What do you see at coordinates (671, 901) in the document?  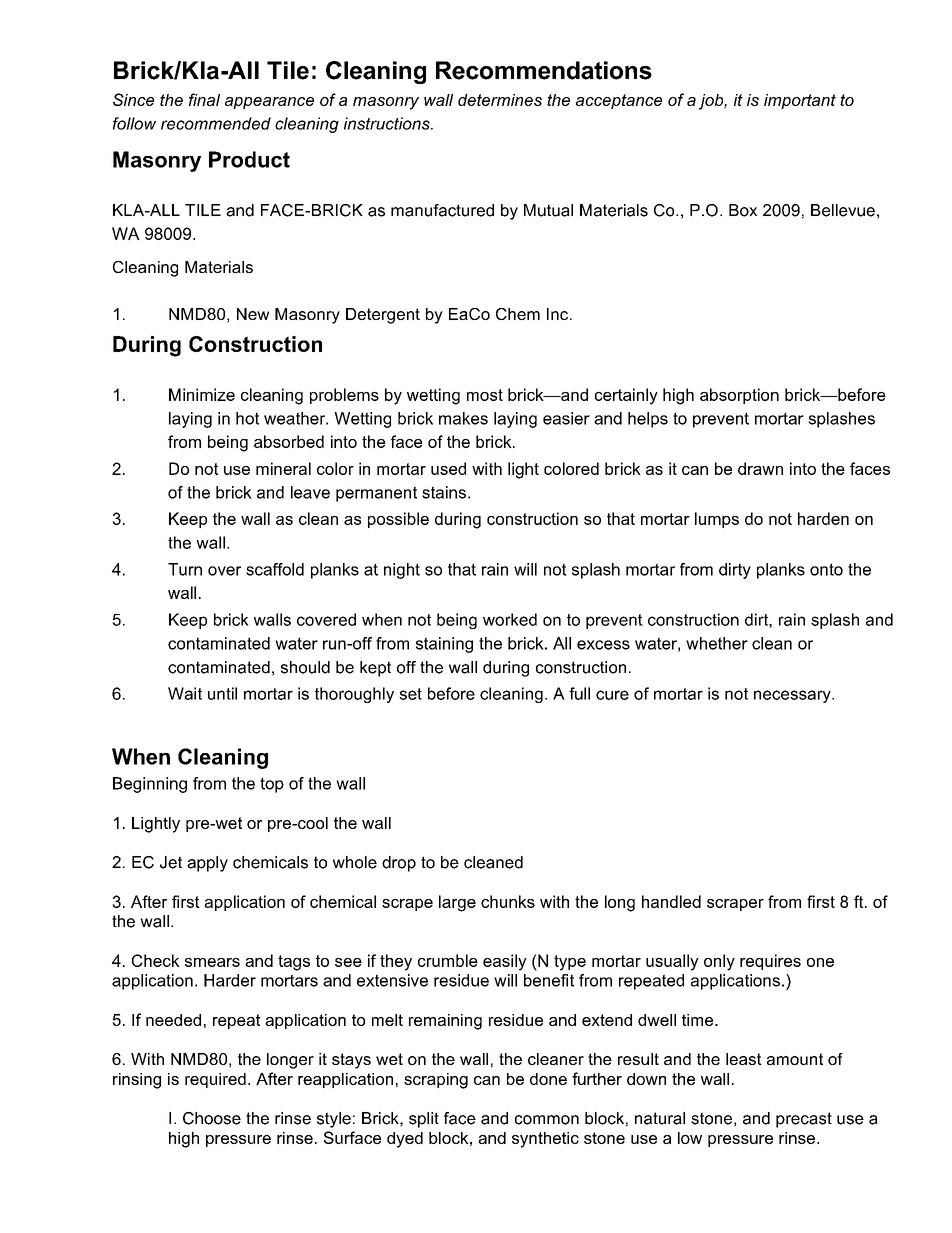 I see `handled` at bounding box center [671, 901].
